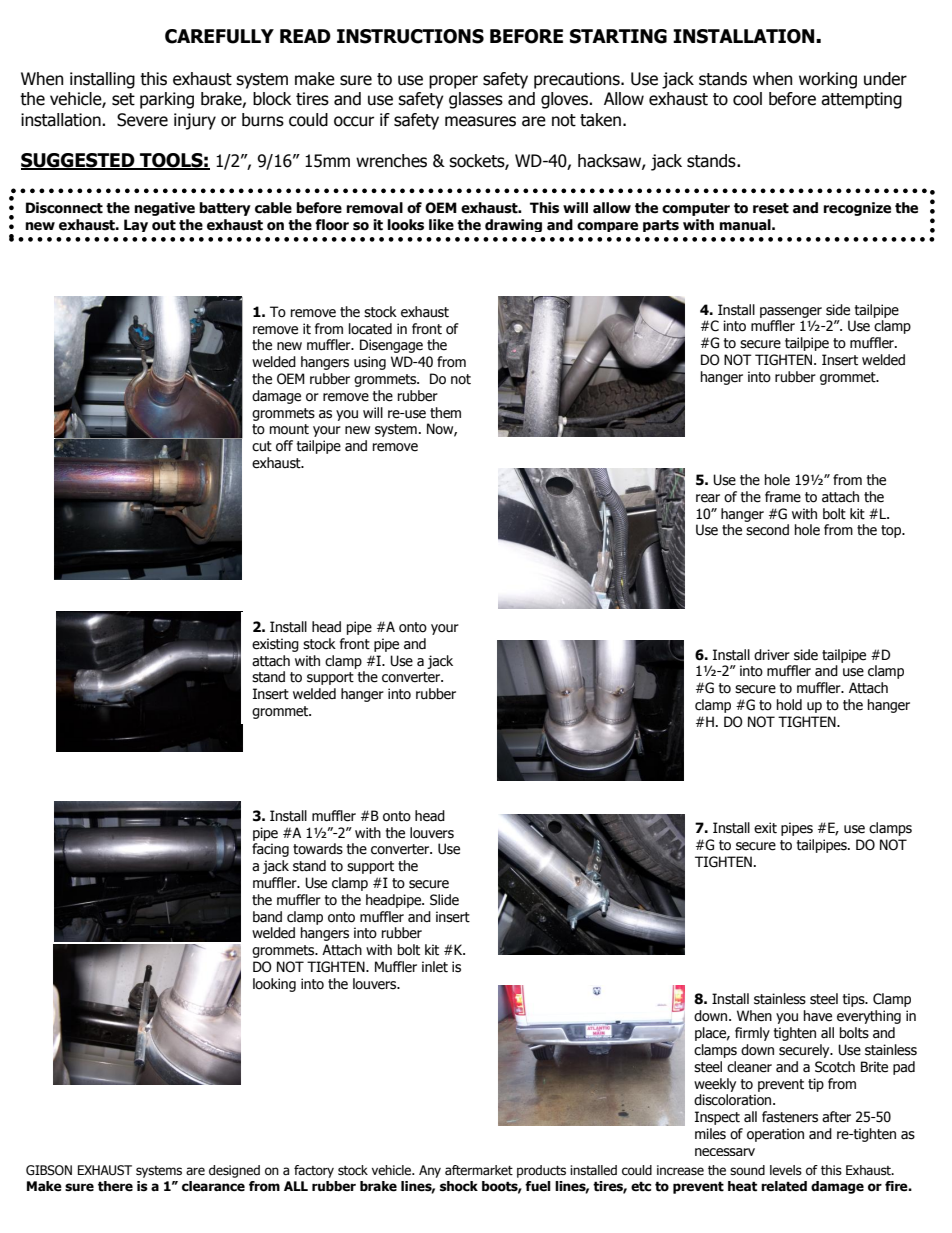 The image size is (952, 1233). What do you see at coordinates (855, 1000) in the document?
I see `tips` at bounding box center [855, 1000].
